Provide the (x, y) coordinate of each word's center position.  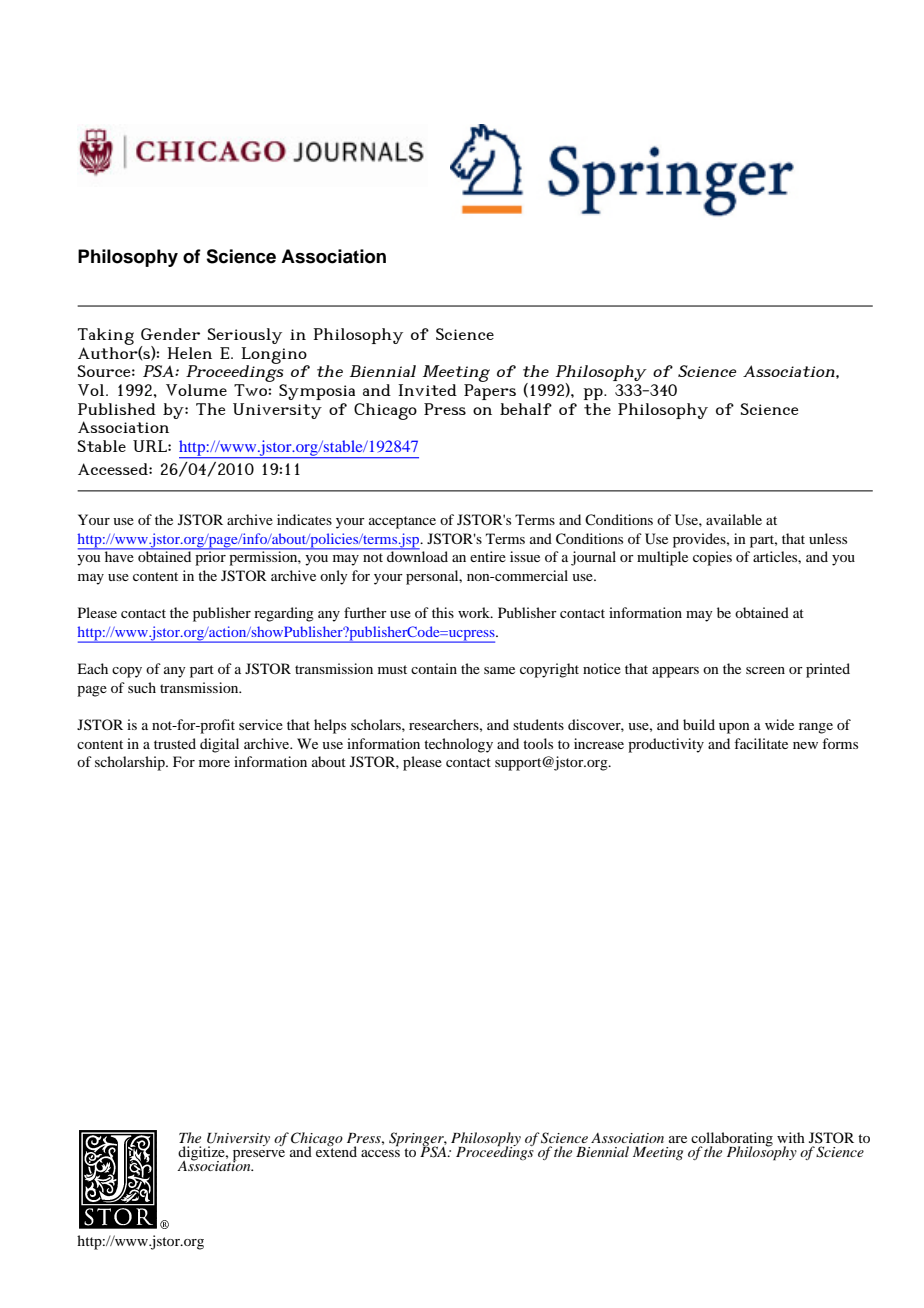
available (734, 519)
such (142, 687)
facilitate (761, 743)
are (678, 1139)
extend (336, 1150)
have (119, 555)
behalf (526, 409)
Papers (490, 392)
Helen (189, 353)
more (214, 763)
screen (765, 670)
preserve (259, 1156)
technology (458, 745)
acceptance (402, 522)
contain (434, 668)
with (791, 1137)
